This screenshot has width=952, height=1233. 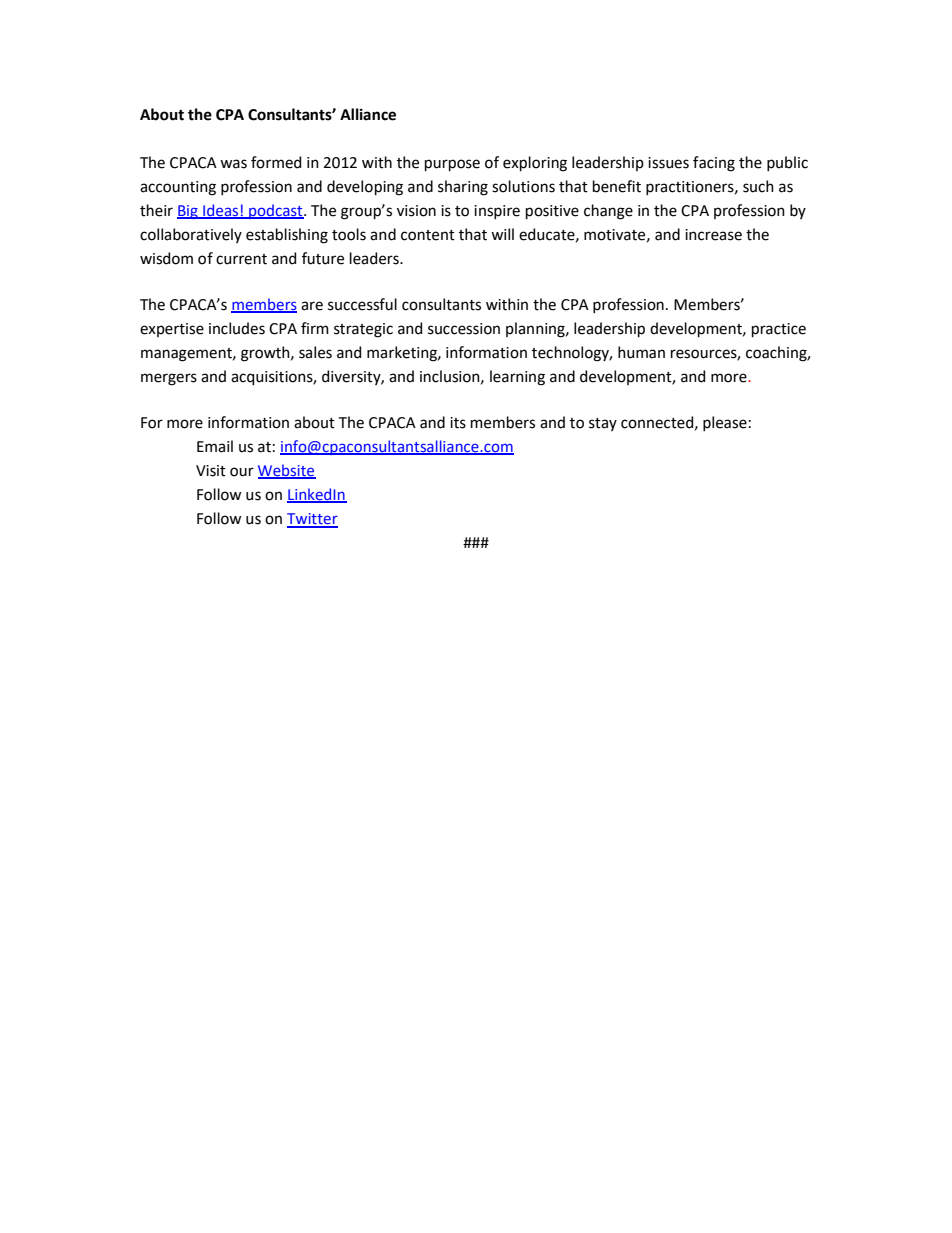 I want to click on purpose, so click(x=452, y=165).
